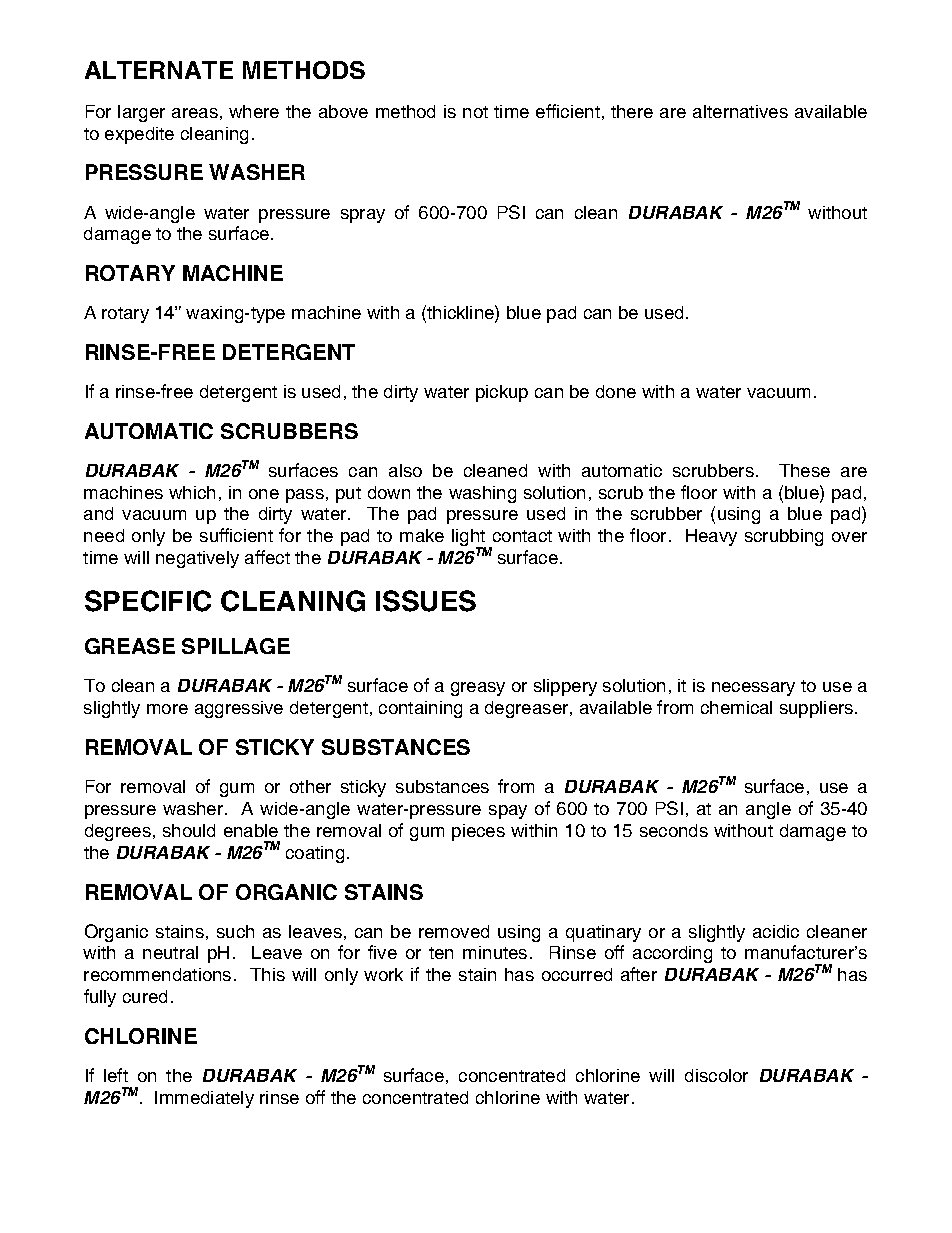 The height and width of the page is (1233, 952). Describe the element at coordinates (753, 689) in the page. I see `necessary` at that location.
